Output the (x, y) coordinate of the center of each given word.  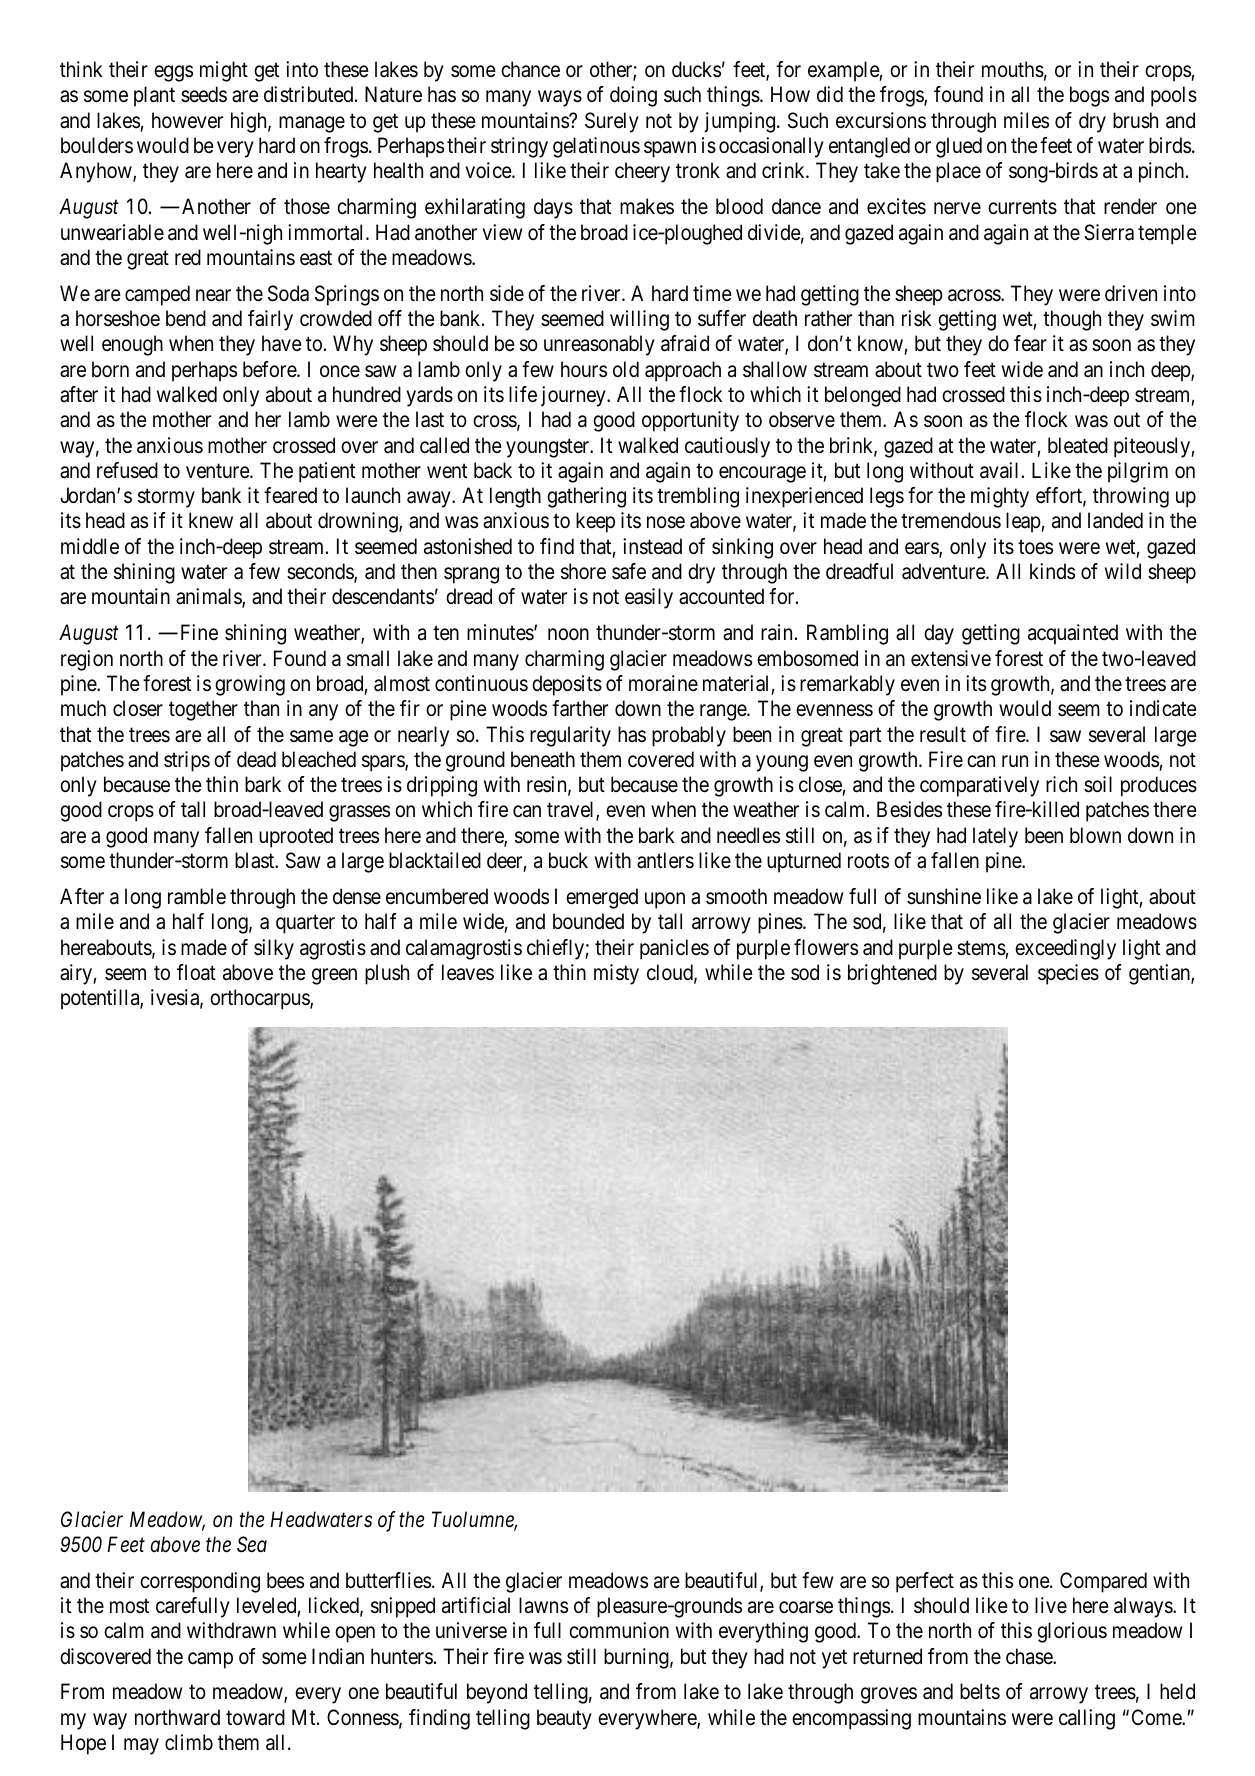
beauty (564, 1719)
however (187, 120)
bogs (1089, 96)
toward (255, 1717)
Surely (612, 122)
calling (1087, 1719)
